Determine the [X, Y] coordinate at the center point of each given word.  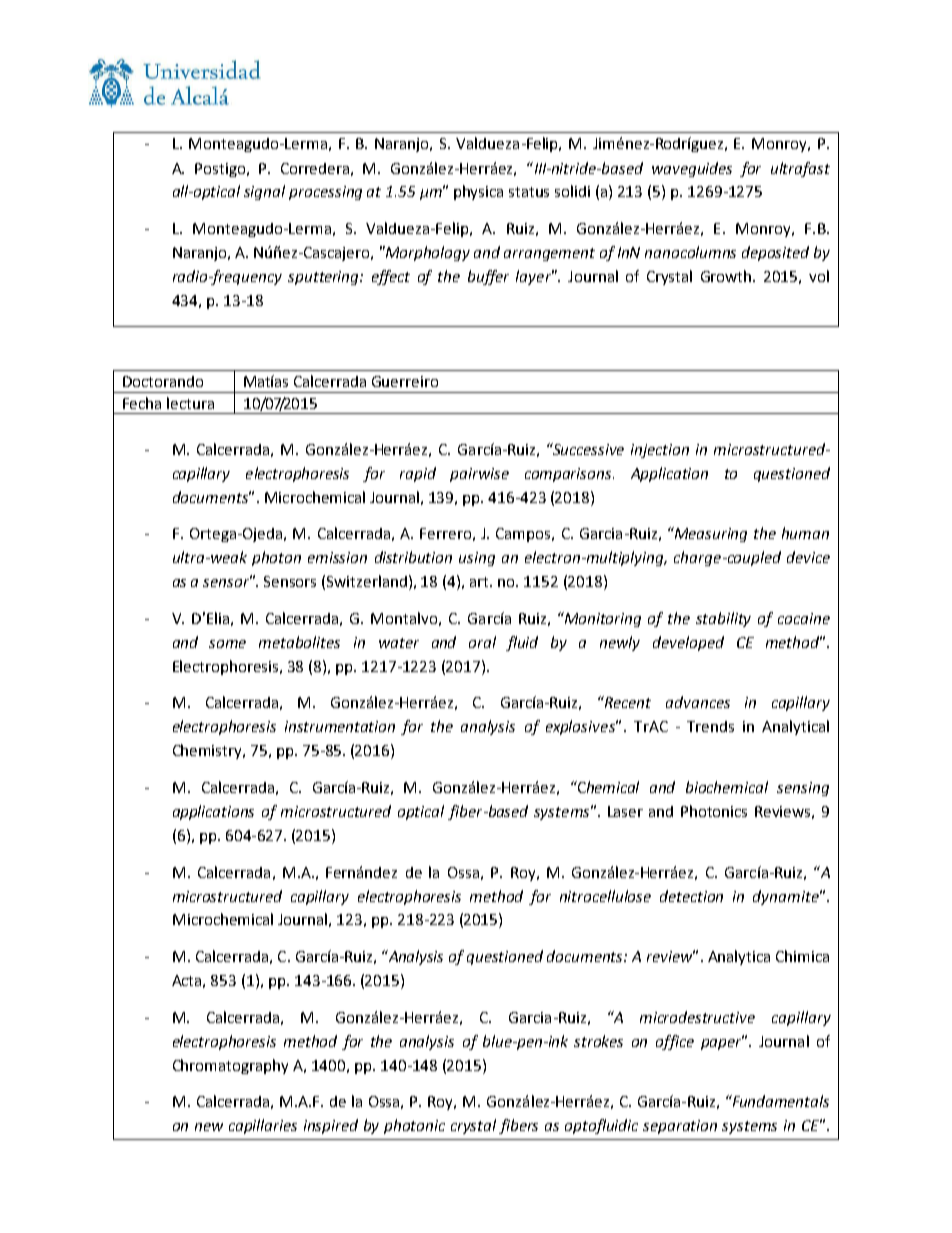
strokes [598, 1041]
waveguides [692, 169]
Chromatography [230, 1066]
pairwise [479, 475]
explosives [581, 727]
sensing [803, 789]
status [529, 192]
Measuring [710, 534]
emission [337, 557]
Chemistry [209, 751]
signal [264, 192]
